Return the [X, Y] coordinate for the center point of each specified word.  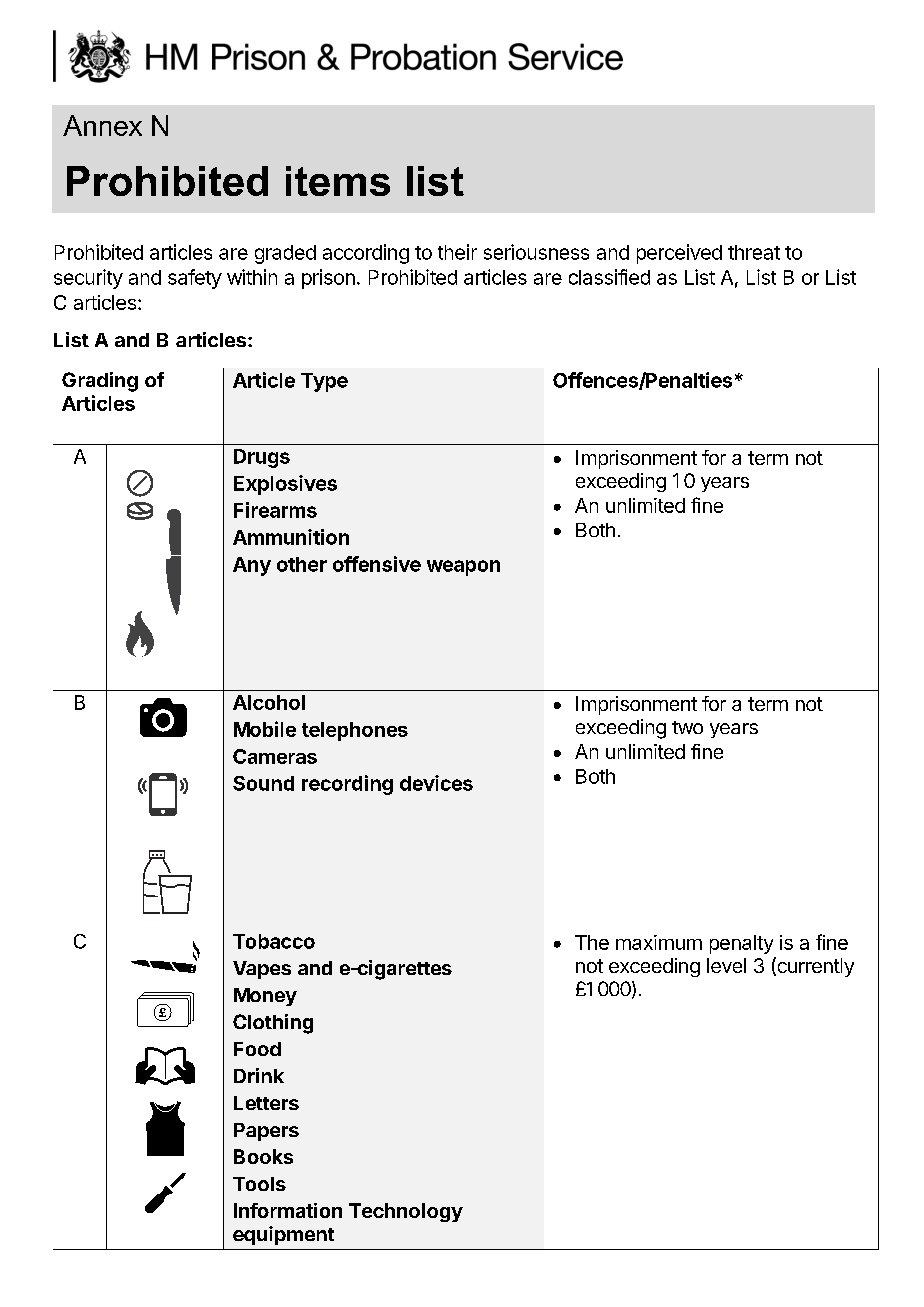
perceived [679, 254]
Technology [406, 1212]
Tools [259, 1184]
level [726, 965]
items [338, 181]
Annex [102, 125]
